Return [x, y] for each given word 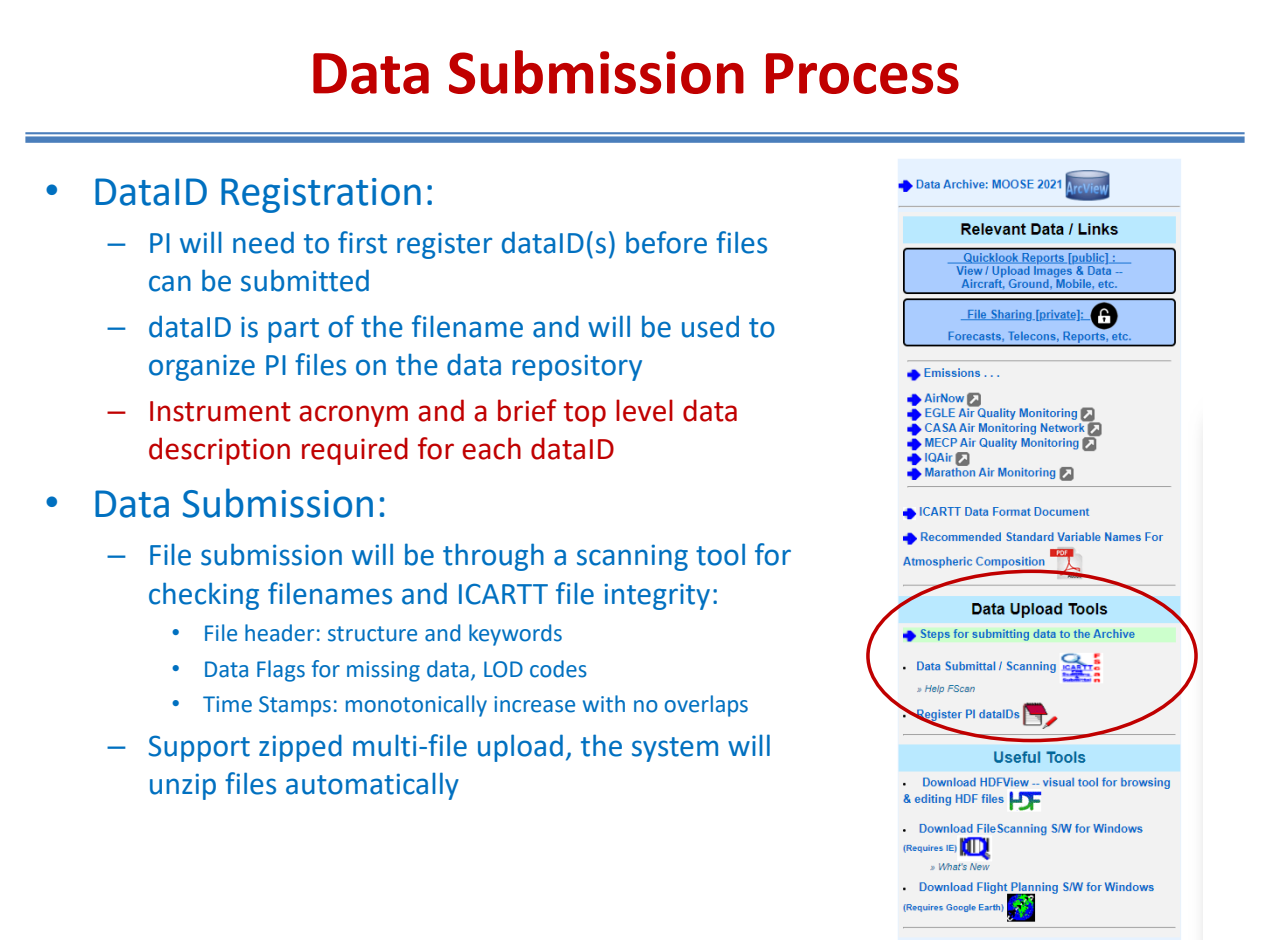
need [263, 242]
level [644, 410]
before [666, 242]
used [710, 326]
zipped [300, 748]
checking [204, 596]
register [444, 246]
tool [720, 554]
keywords [515, 635]
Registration [321, 195]
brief [527, 410]
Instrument [220, 411]
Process [862, 73]
